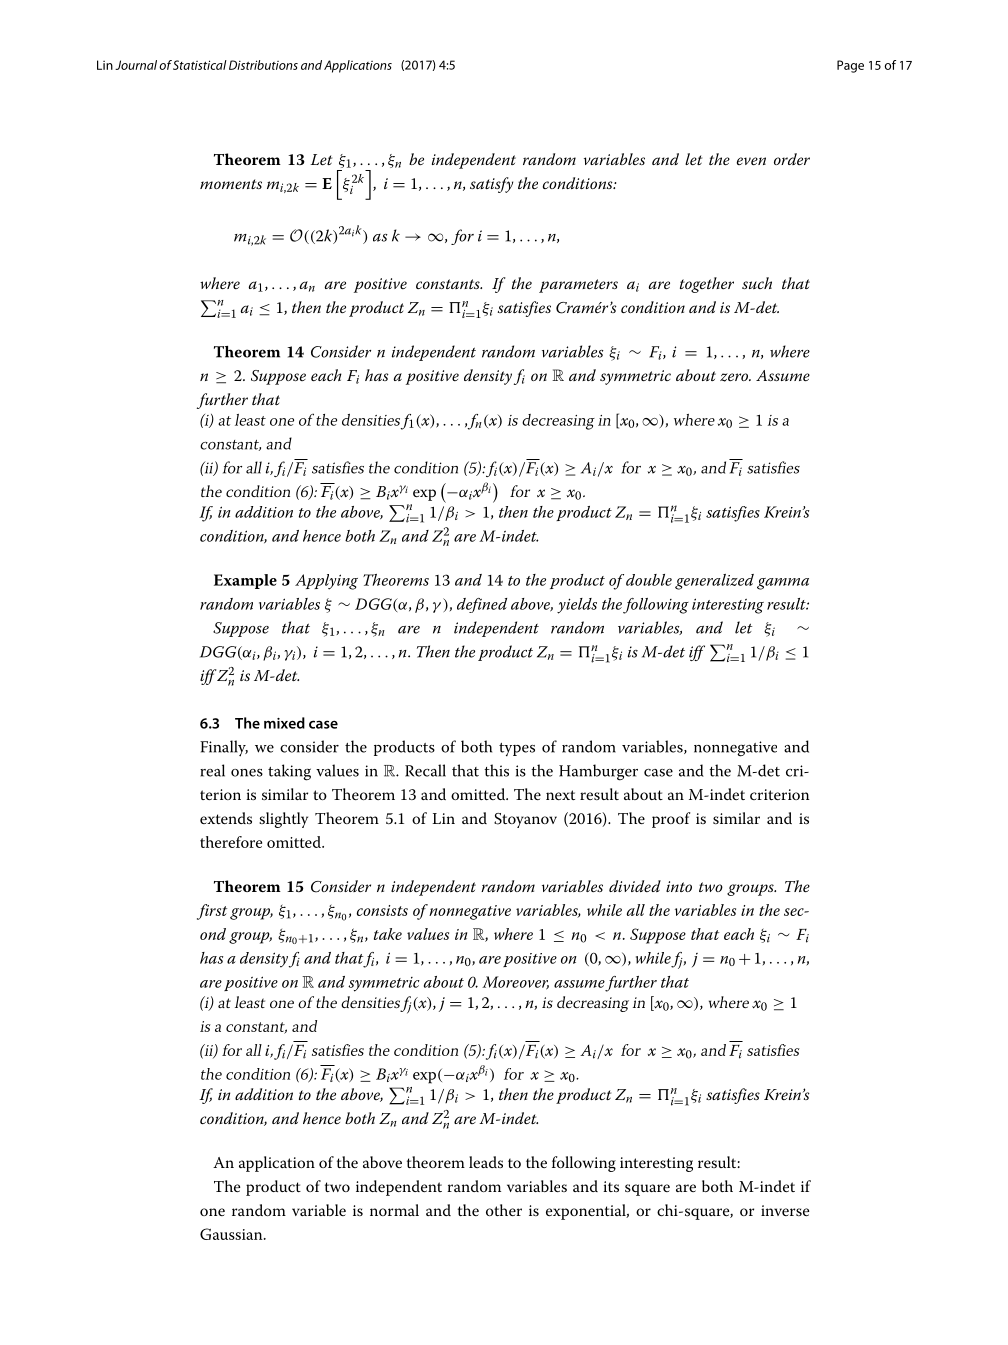  What do you see at coordinates (496, 770) in the screenshot?
I see `this` at bounding box center [496, 770].
